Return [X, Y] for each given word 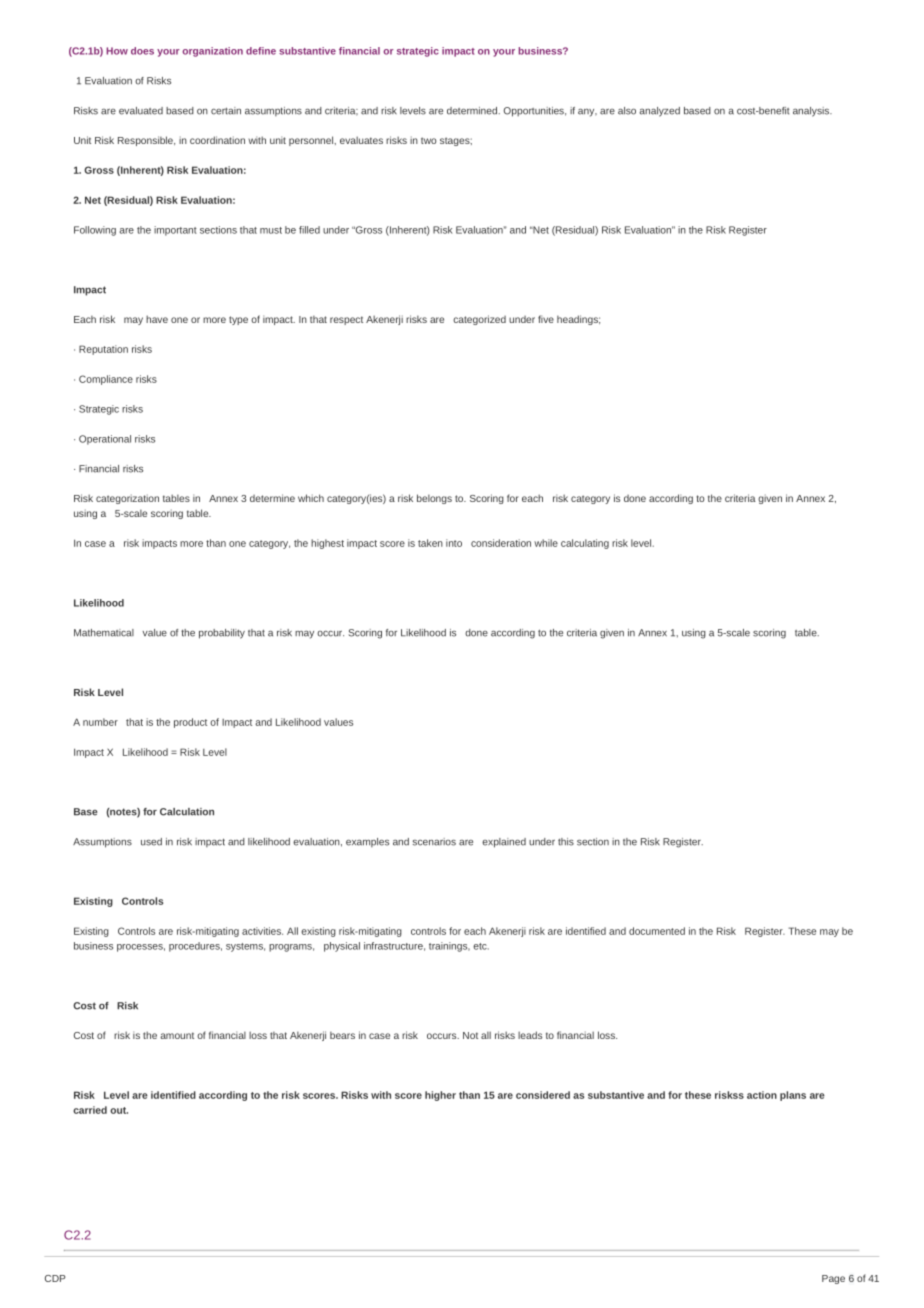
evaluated [141, 111]
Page [833, 1279]
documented [657, 931]
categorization [127, 499]
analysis [812, 112]
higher [440, 1096]
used [151, 842]
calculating [585, 544]
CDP [55, 1278]
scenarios [434, 842]
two [428, 140]
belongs [434, 499]
